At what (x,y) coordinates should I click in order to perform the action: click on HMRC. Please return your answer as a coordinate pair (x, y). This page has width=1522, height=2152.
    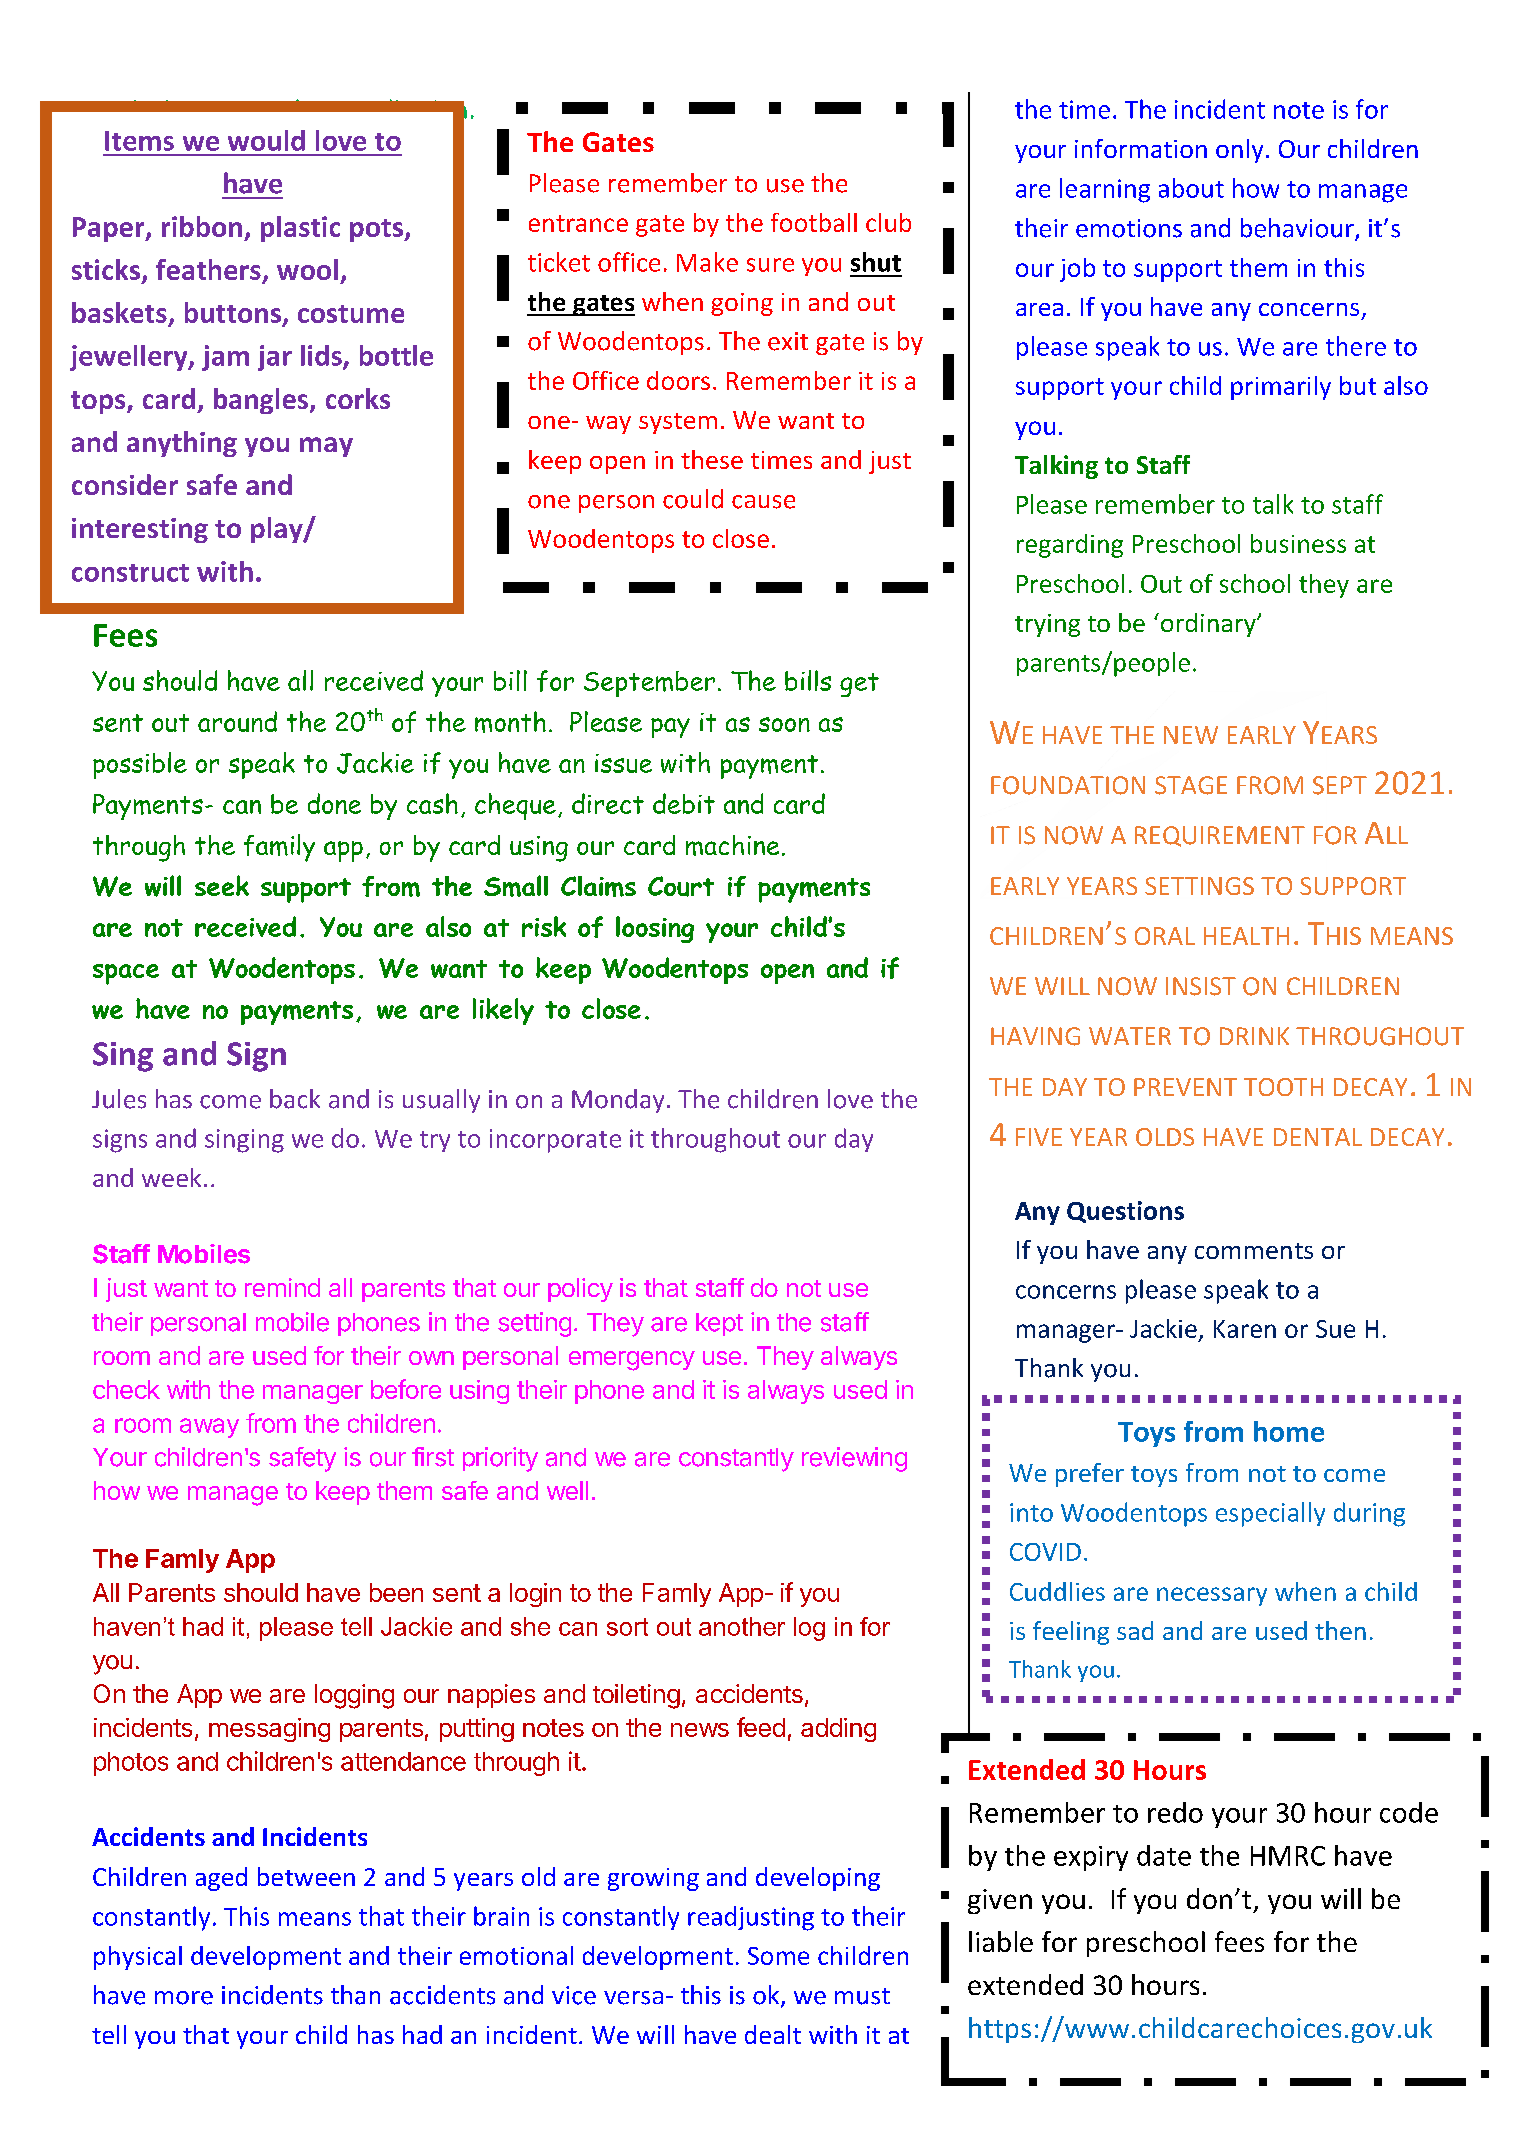
    Looking at the image, I should click on (1288, 1856).
